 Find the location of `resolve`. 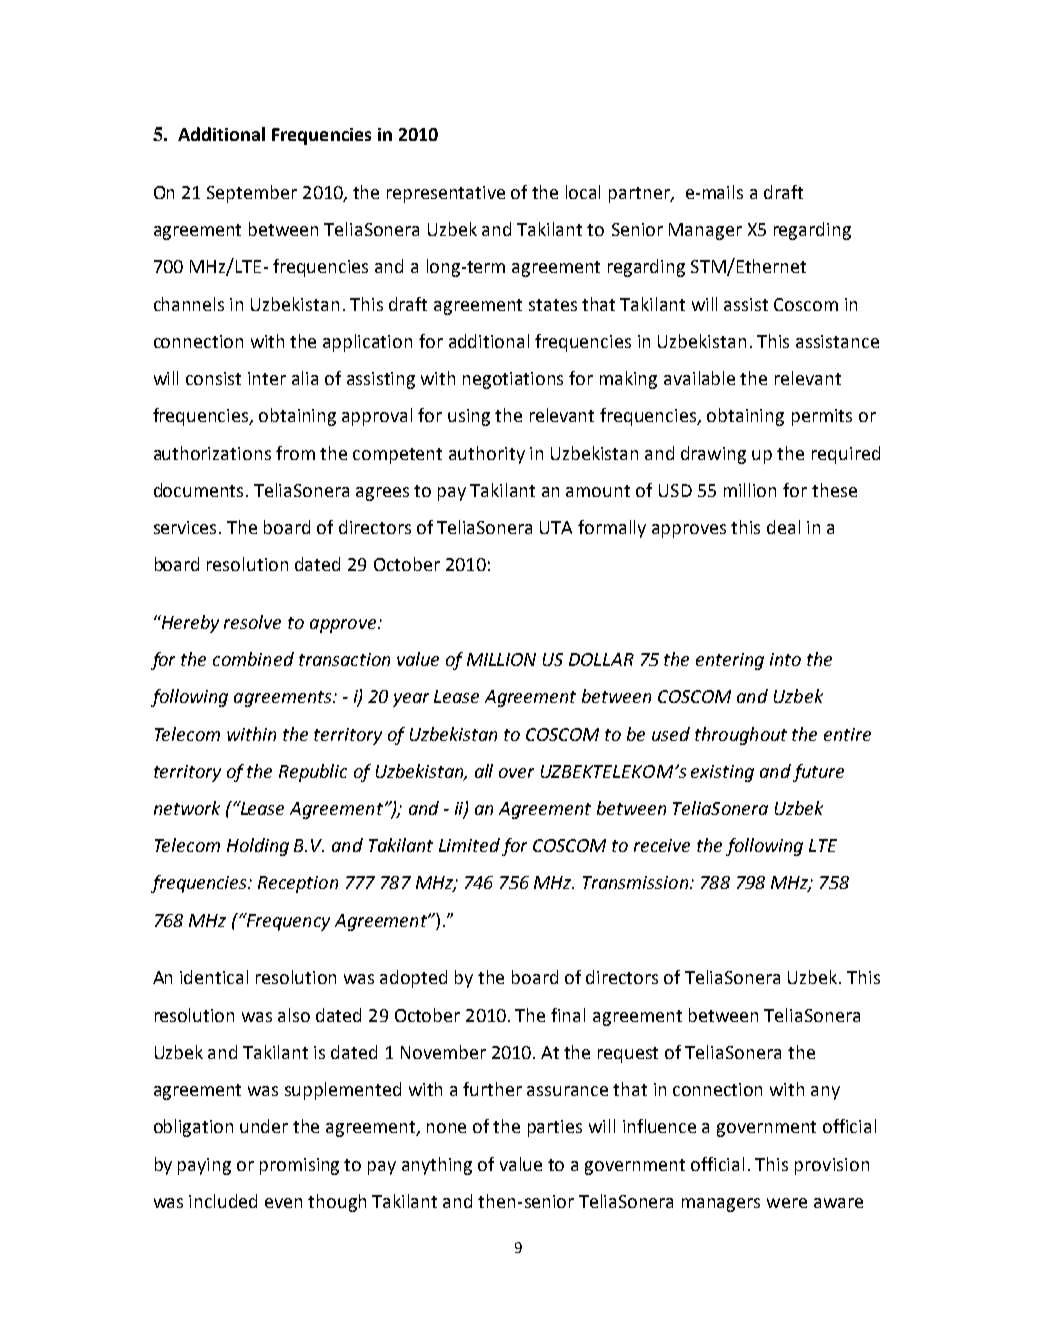

resolve is located at coordinates (252, 622).
